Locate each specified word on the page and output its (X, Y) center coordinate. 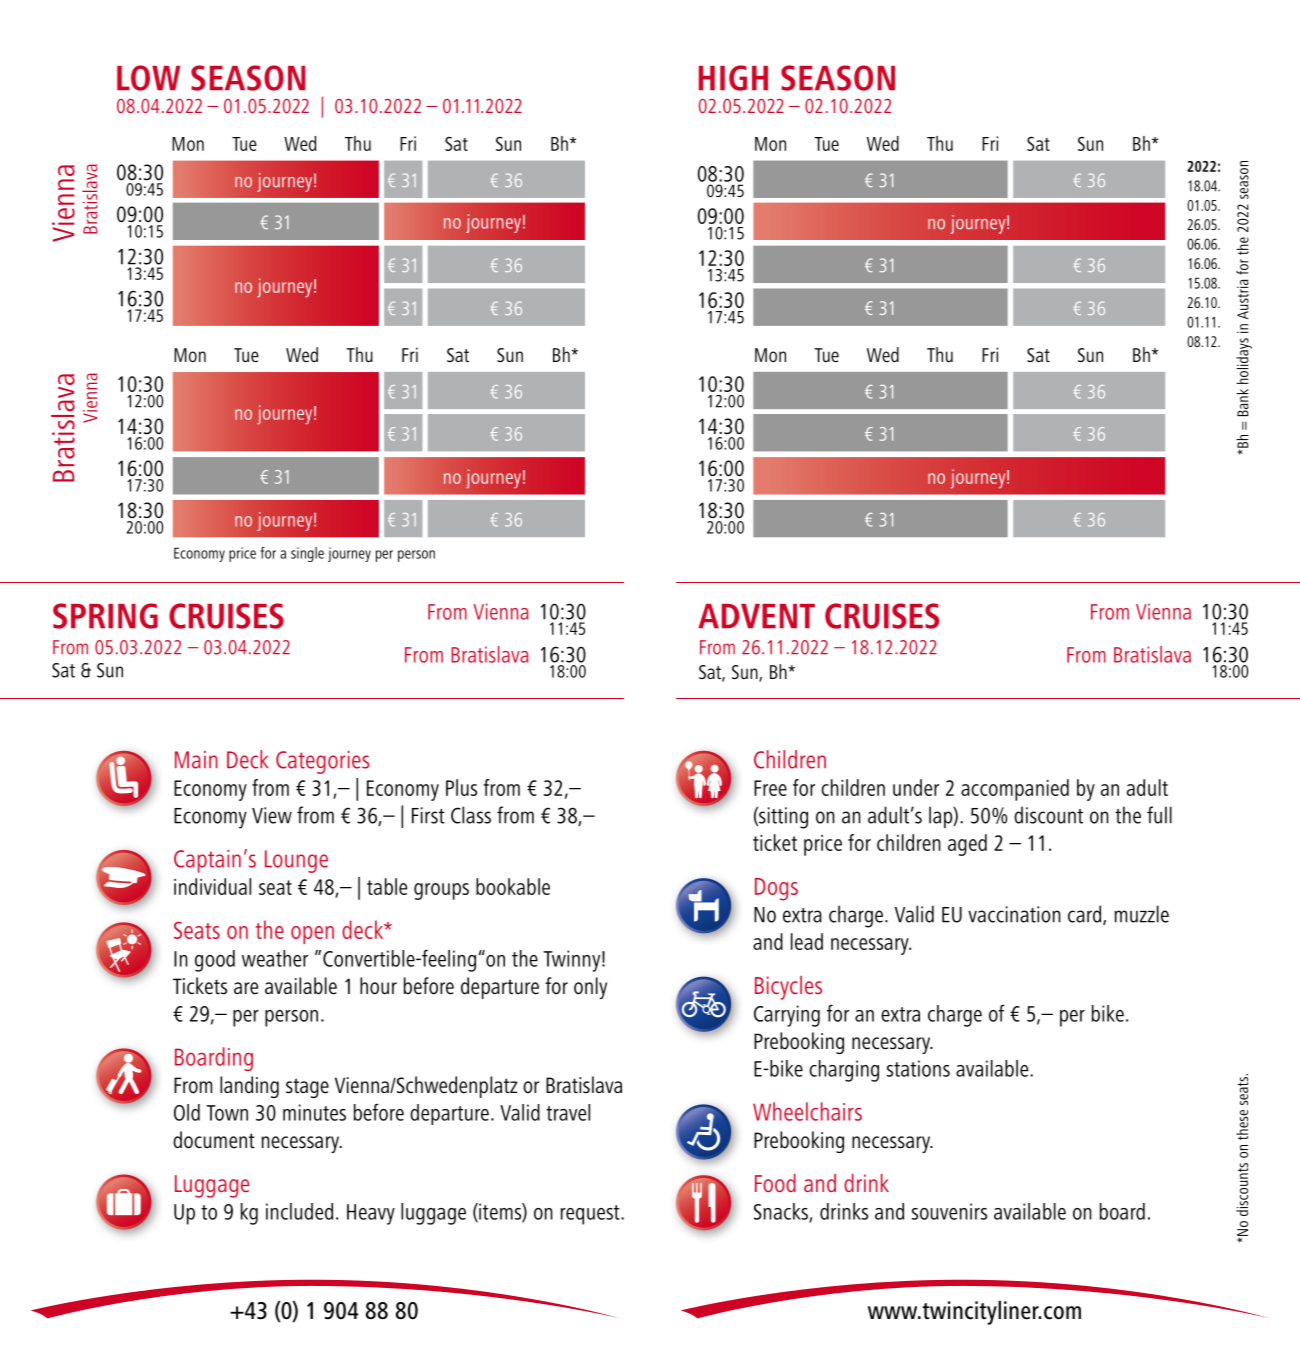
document (214, 1140)
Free (770, 788)
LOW (148, 78)
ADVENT (756, 616)
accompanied (1015, 790)
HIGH (733, 78)
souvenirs (949, 1211)
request (591, 1215)
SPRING (105, 616)
